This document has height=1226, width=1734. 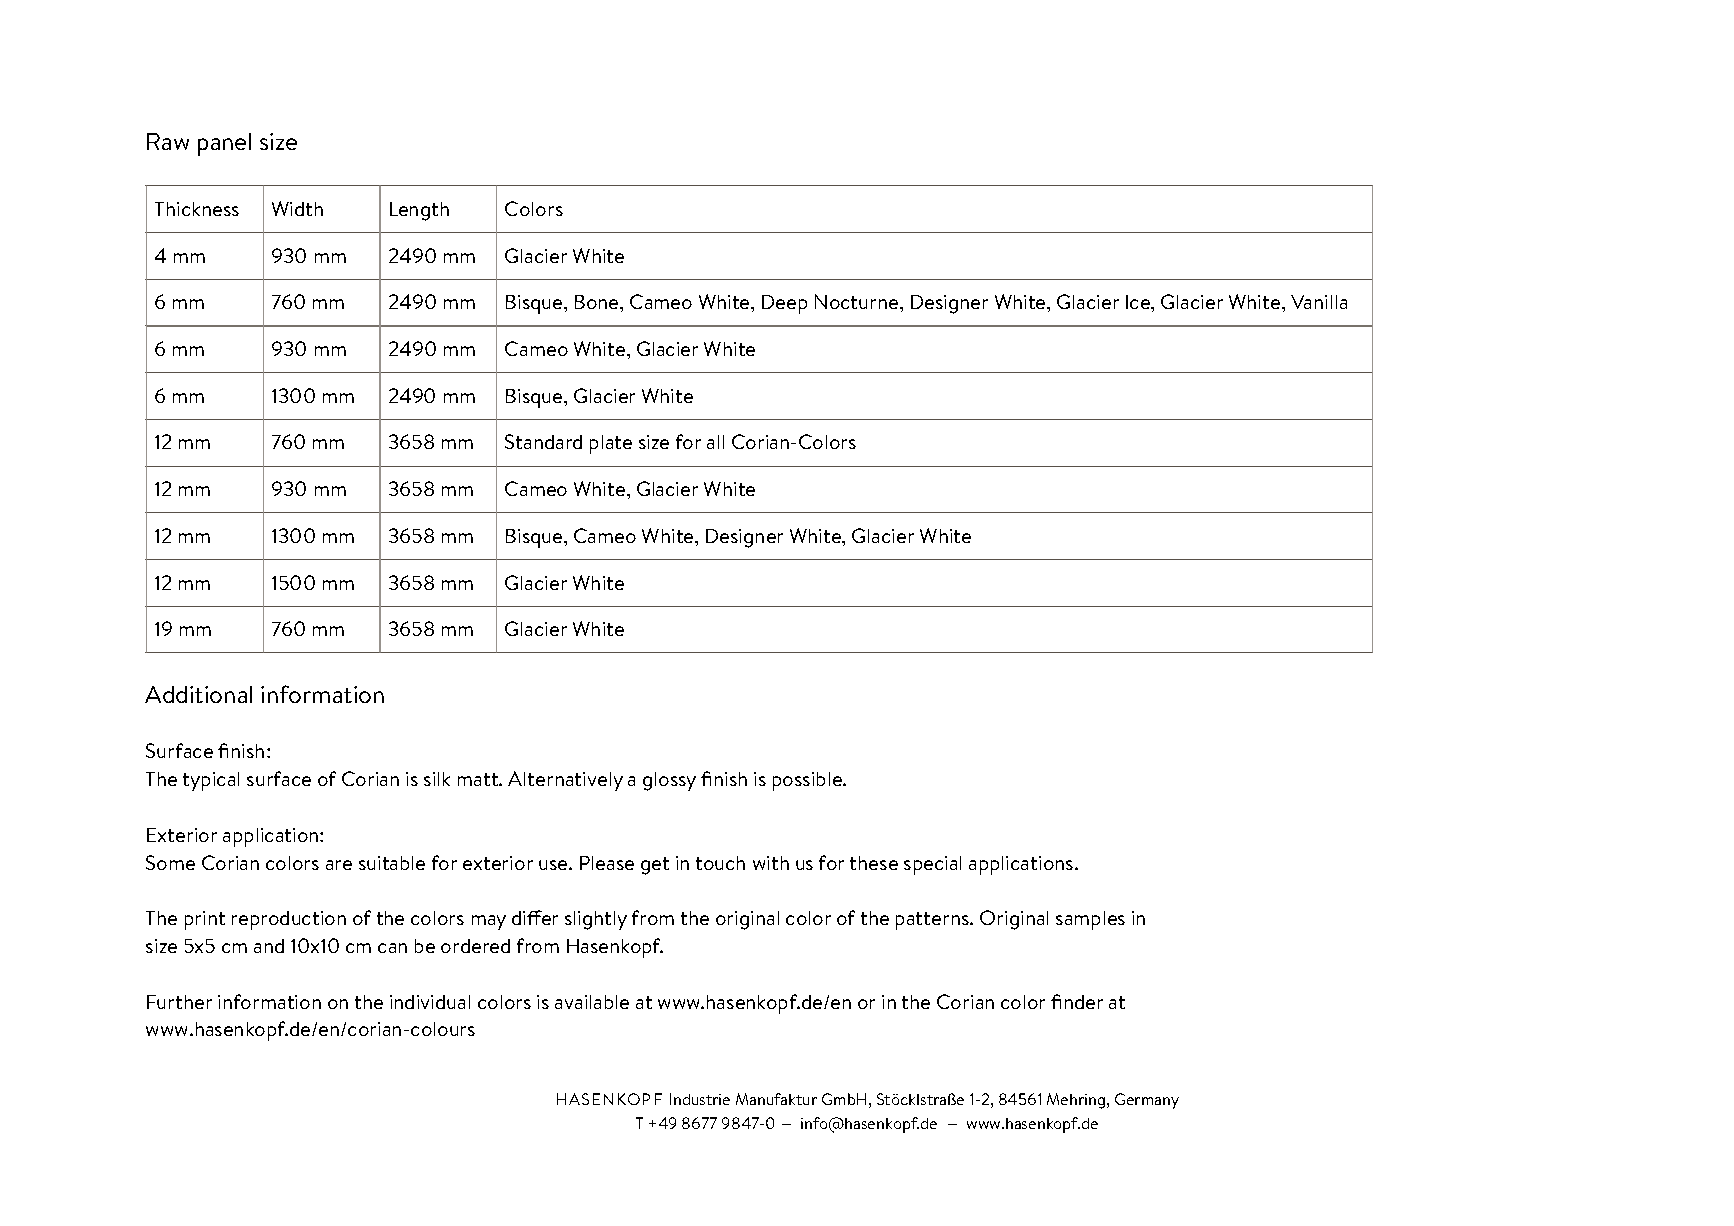 I want to click on Nocturne, so click(x=858, y=301).
